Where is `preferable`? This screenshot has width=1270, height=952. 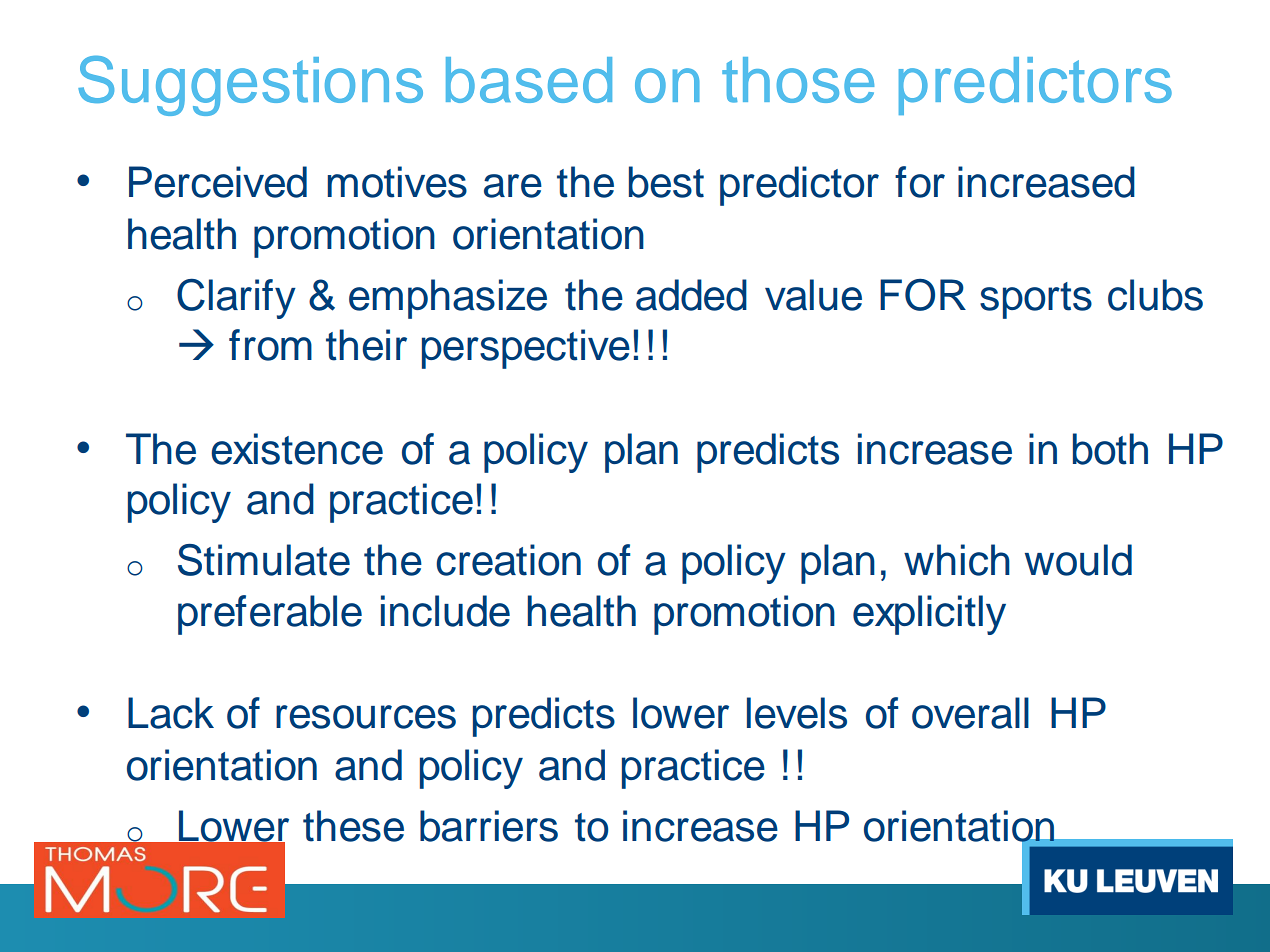 preferable is located at coordinates (270, 615).
